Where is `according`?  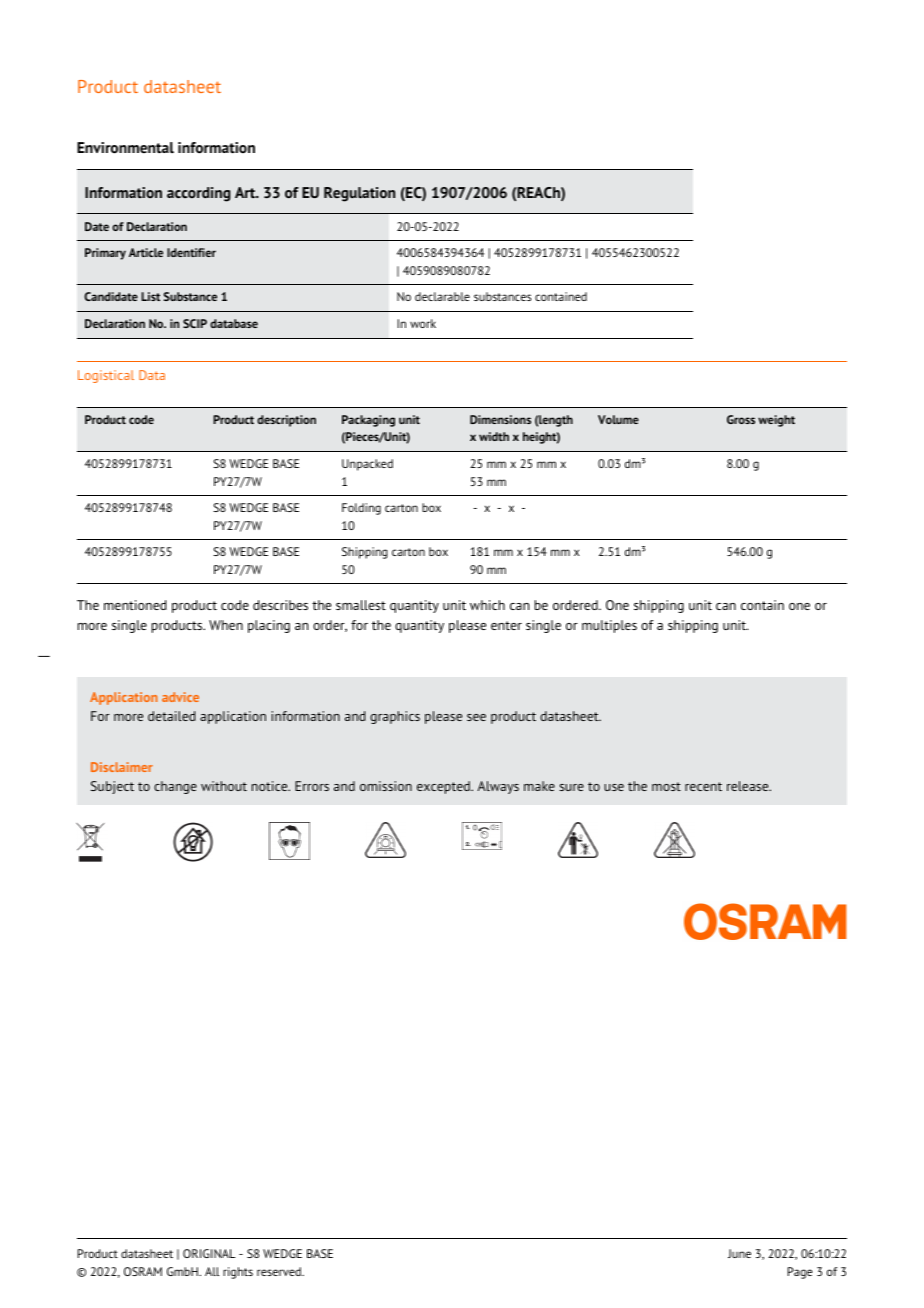
according is located at coordinates (199, 194).
